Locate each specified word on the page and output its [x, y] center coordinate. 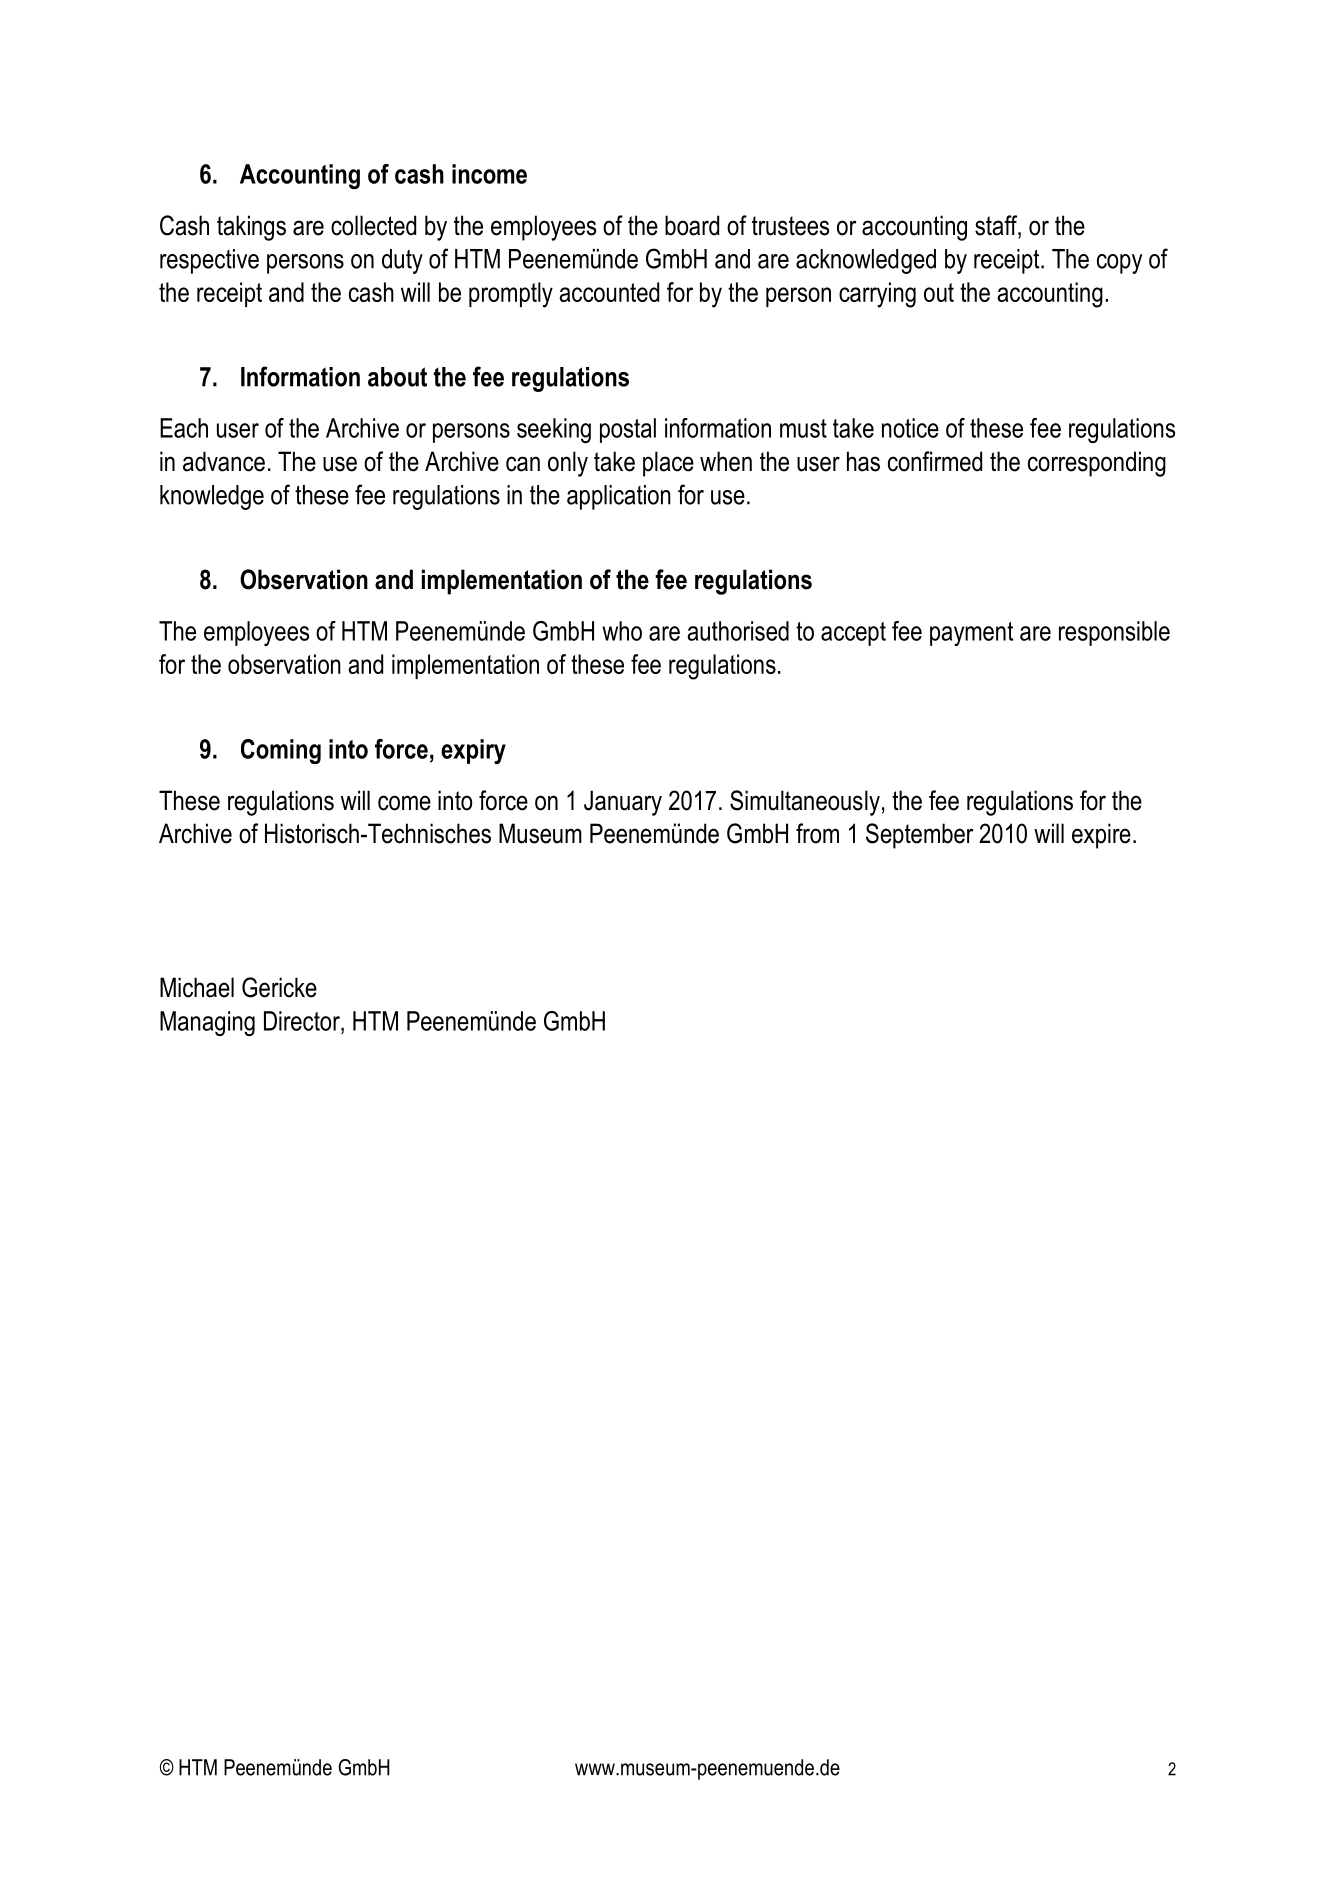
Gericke [279, 987]
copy [1119, 264]
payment [971, 634]
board [692, 225]
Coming [281, 751]
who [622, 631]
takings [251, 228]
